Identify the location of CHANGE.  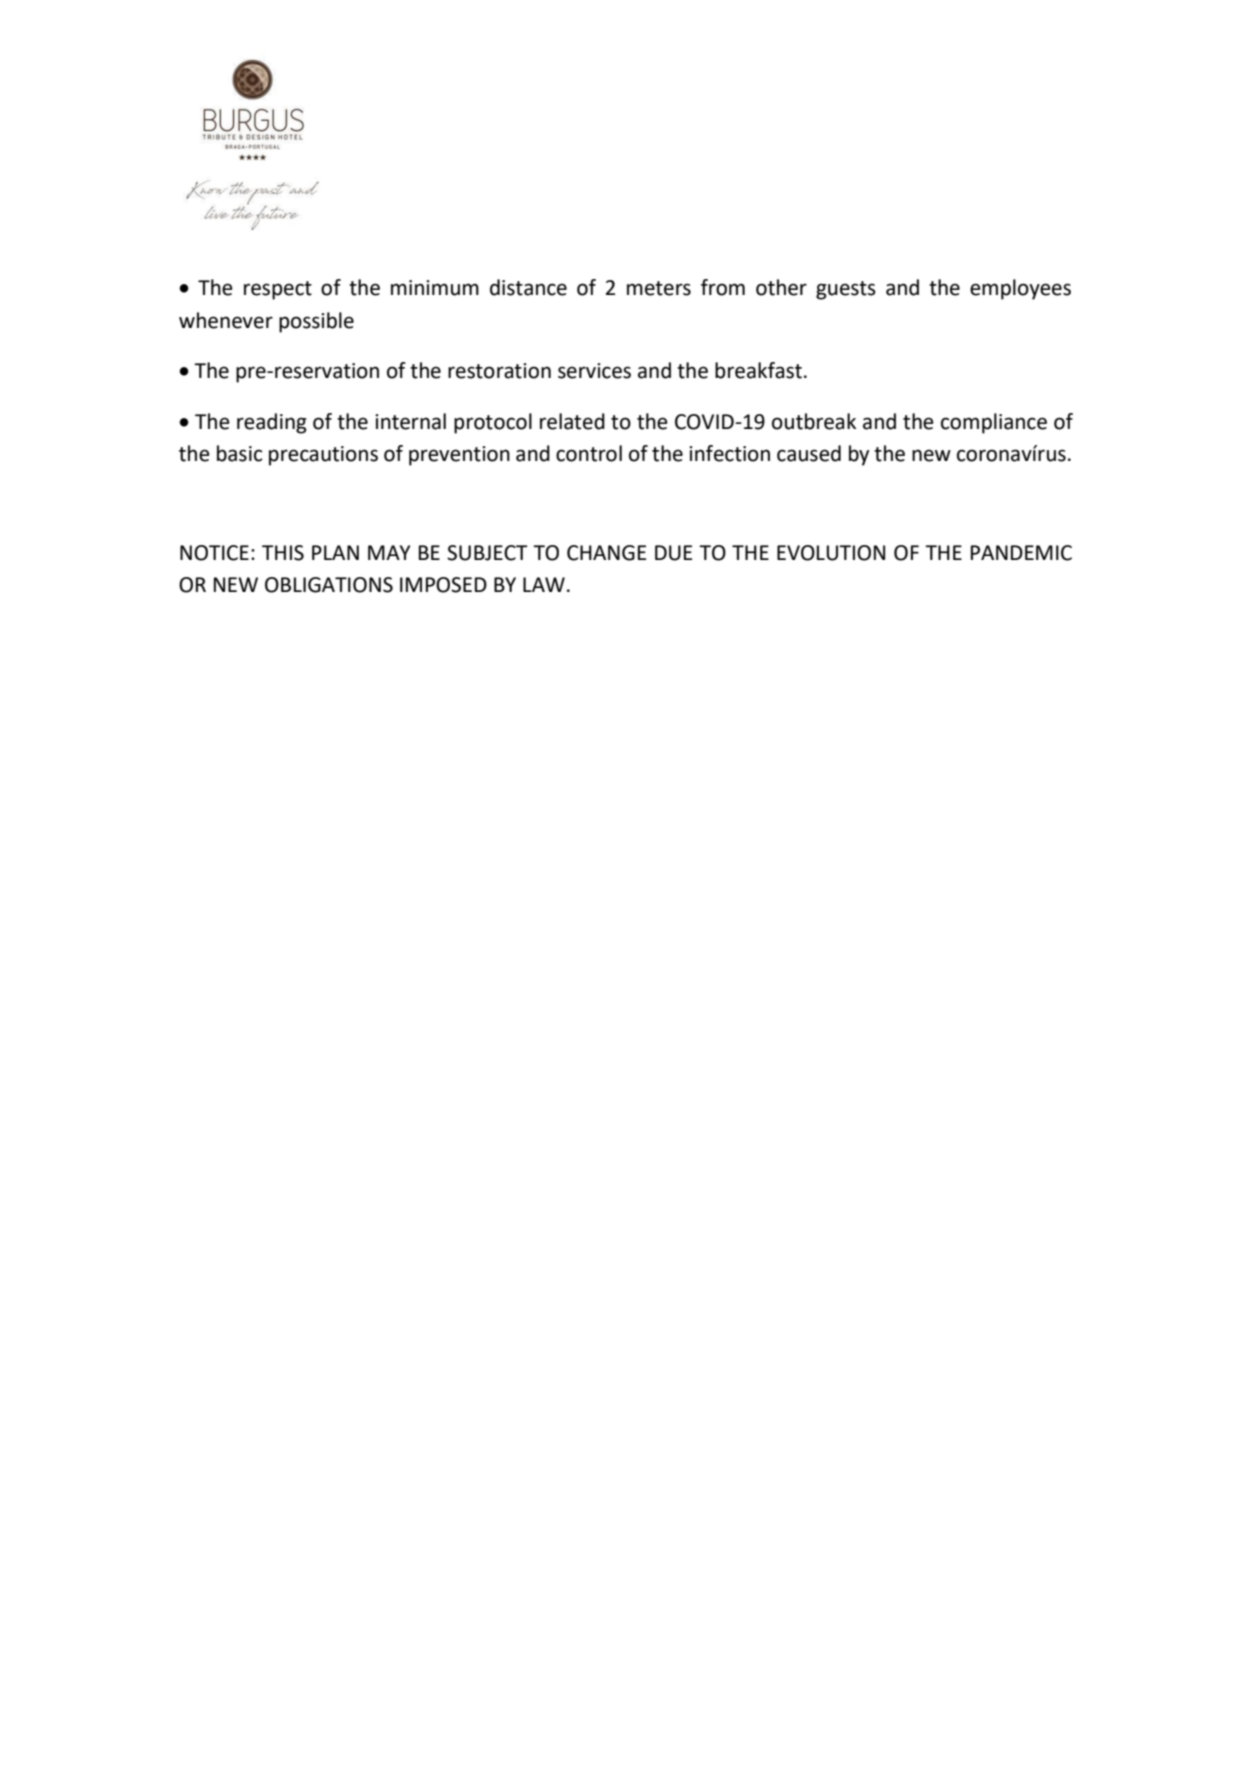
(606, 553).
